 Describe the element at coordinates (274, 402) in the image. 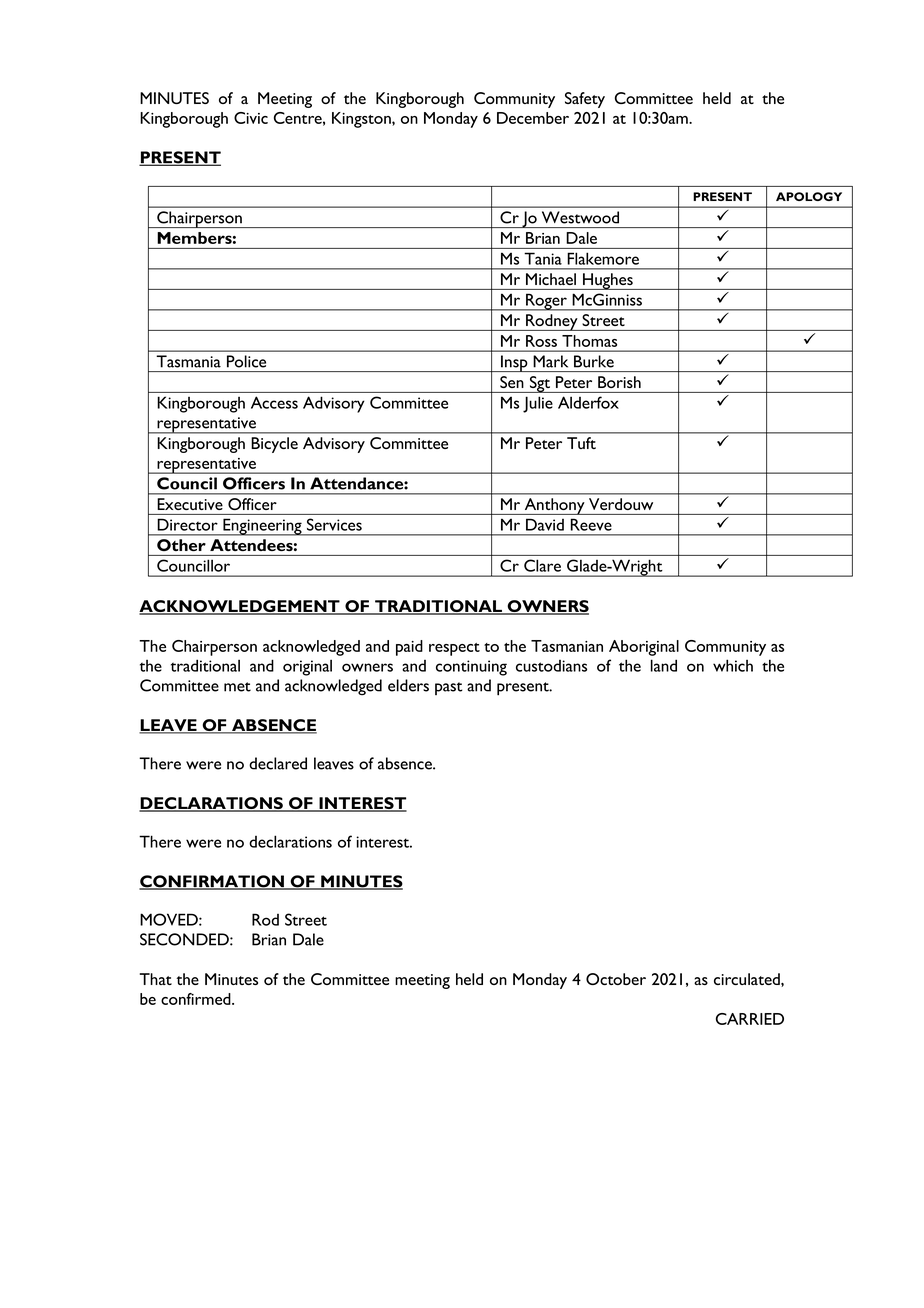

I see `Access` at that location.
